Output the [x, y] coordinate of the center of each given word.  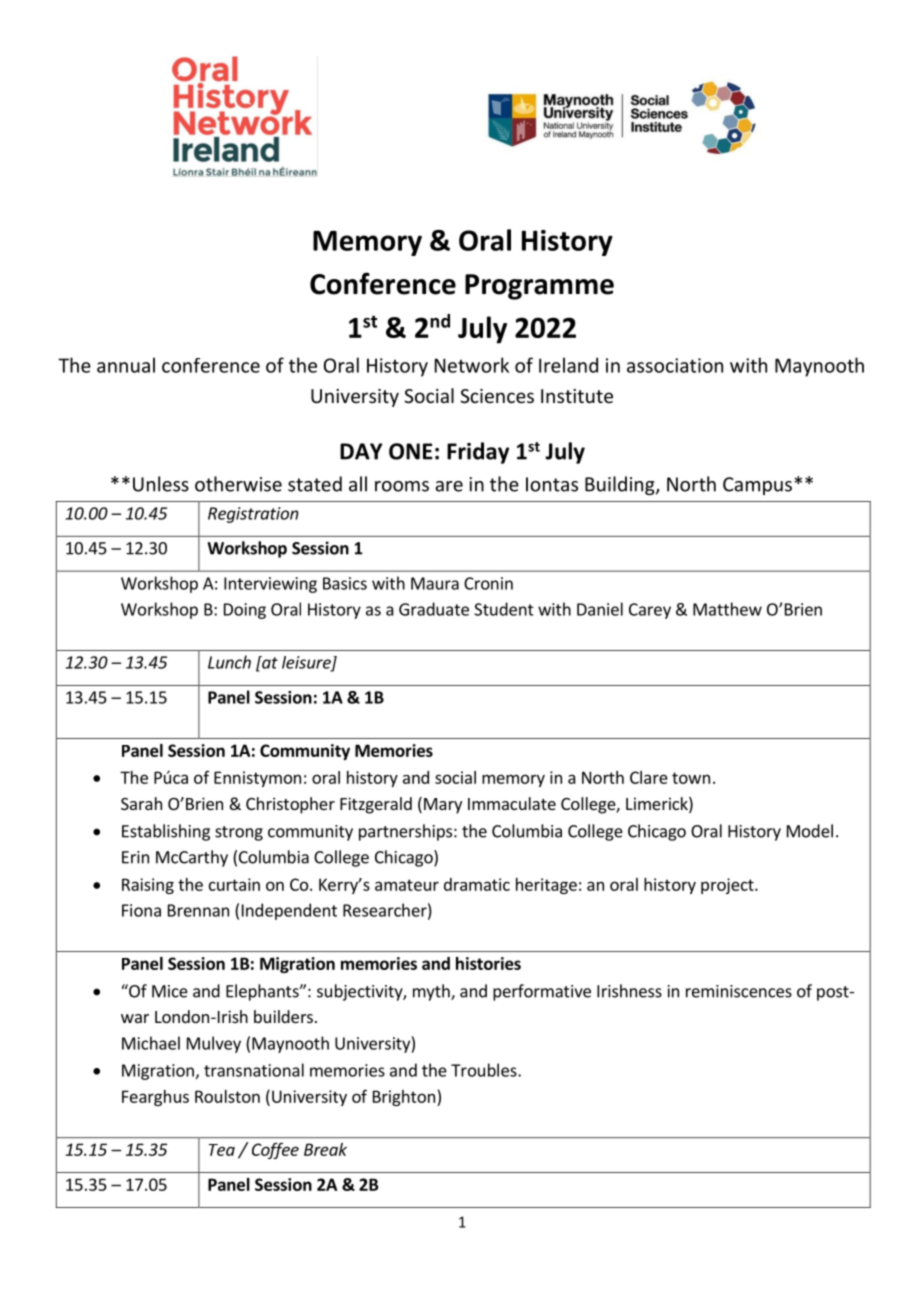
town [691, 778]
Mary [443, 806]
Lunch [229, 662]
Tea [222, 1150]
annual [126, 365]
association [675, 365]
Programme [539, 287]
